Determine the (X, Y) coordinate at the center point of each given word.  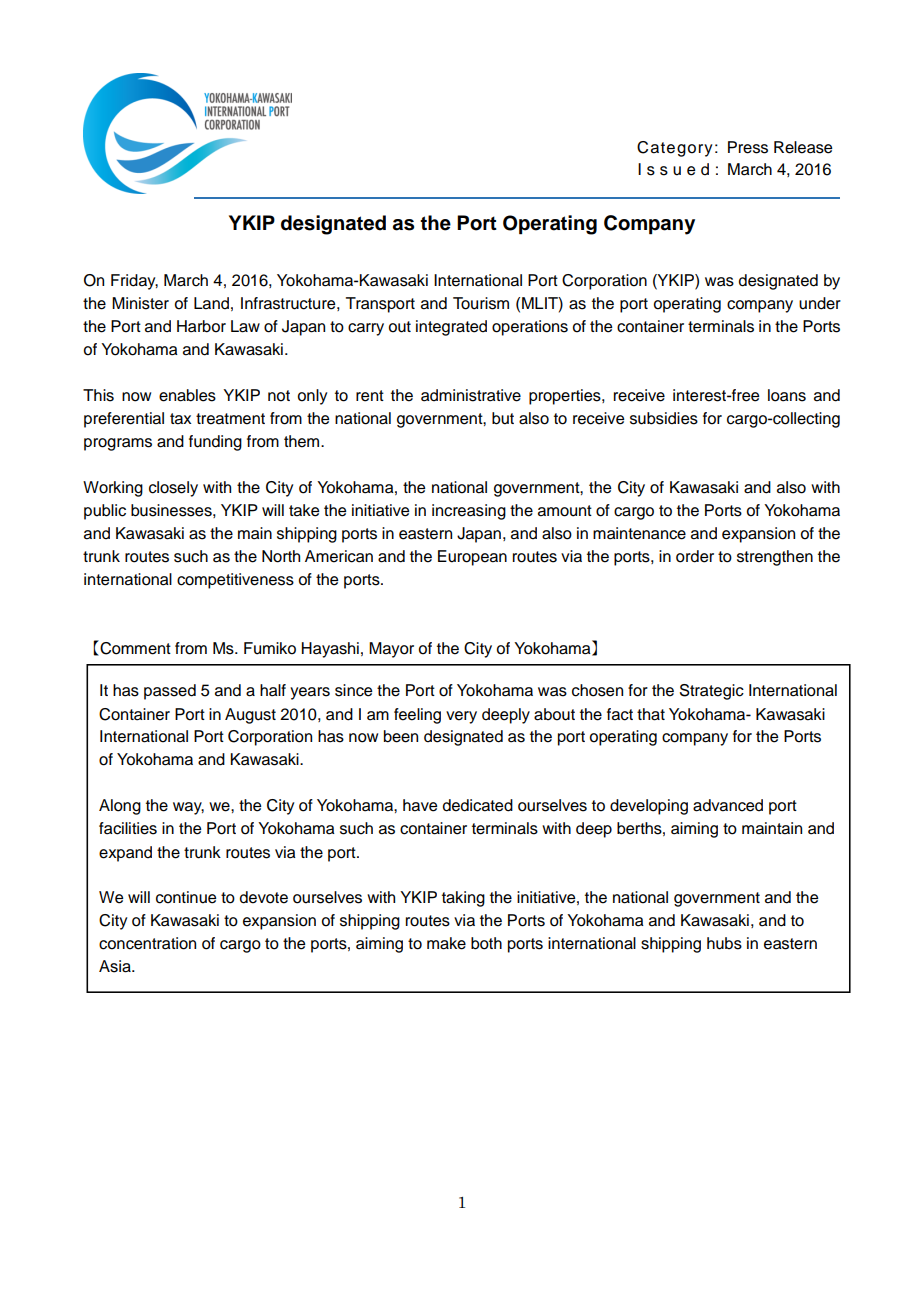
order (695, 556)
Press (748, 147)
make (446, 943)
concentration (147, 943)
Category (674, 149)
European (472, 558)
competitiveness (235, 581)
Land (211, 303)
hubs (724, 943)
